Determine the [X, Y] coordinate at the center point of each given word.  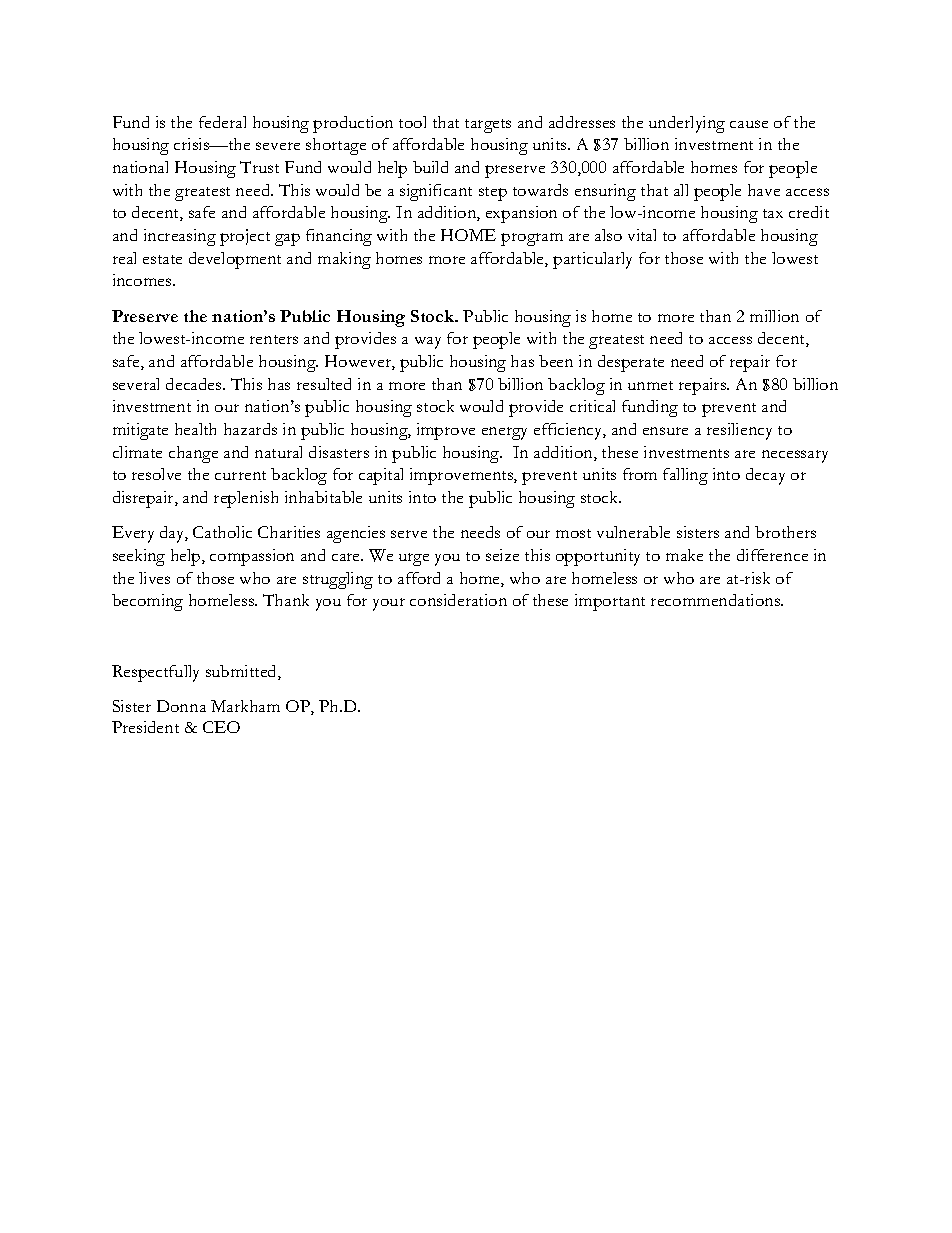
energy [504, 433]
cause [749, 124]
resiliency [739, 431]
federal [222, 122]
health [195, 429]
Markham [245, 706]
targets [488, 126]
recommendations [717, 600]
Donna [181, 706]
